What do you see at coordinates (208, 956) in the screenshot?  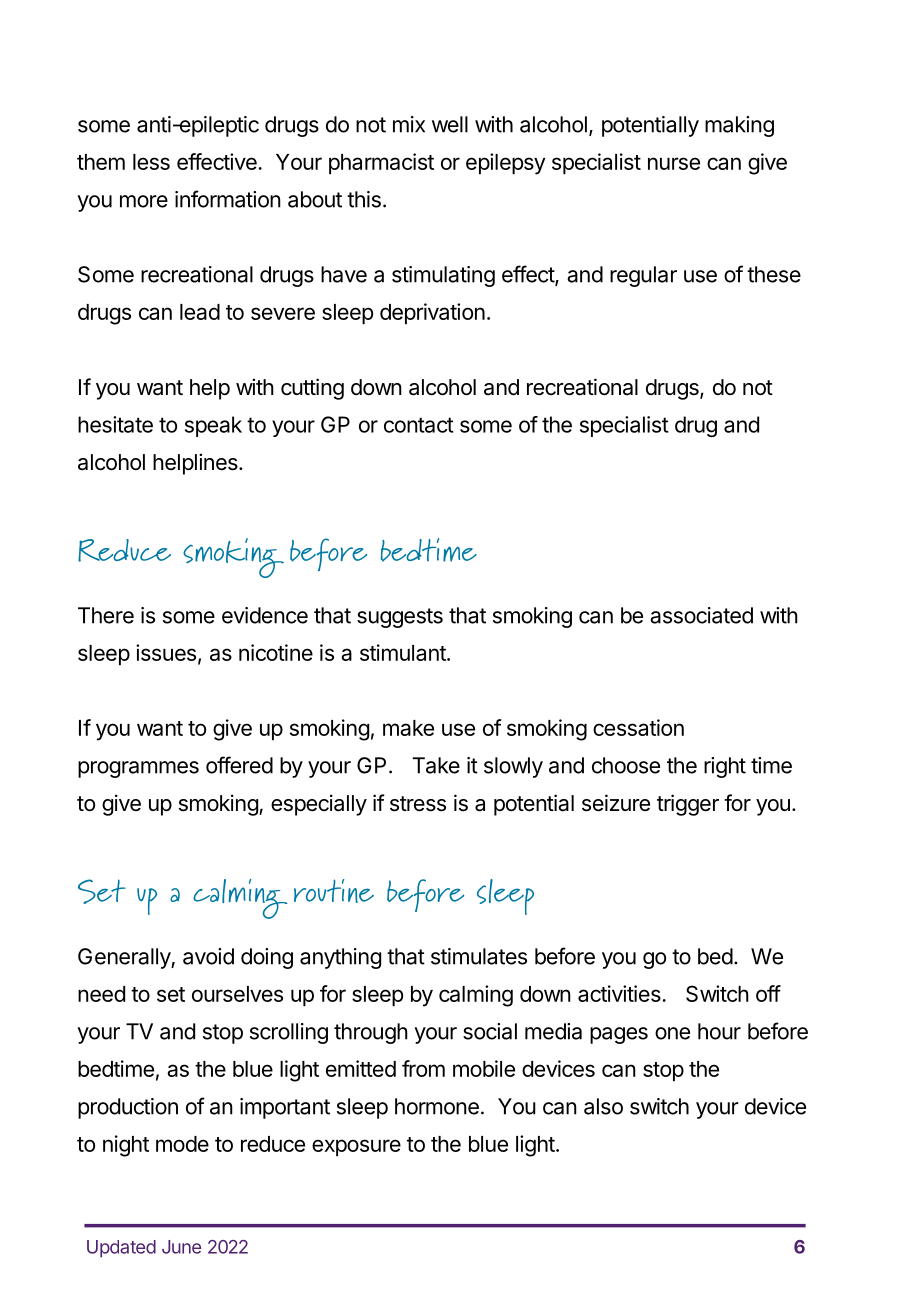 I see `avoid` at bounding box center [208, 956].
